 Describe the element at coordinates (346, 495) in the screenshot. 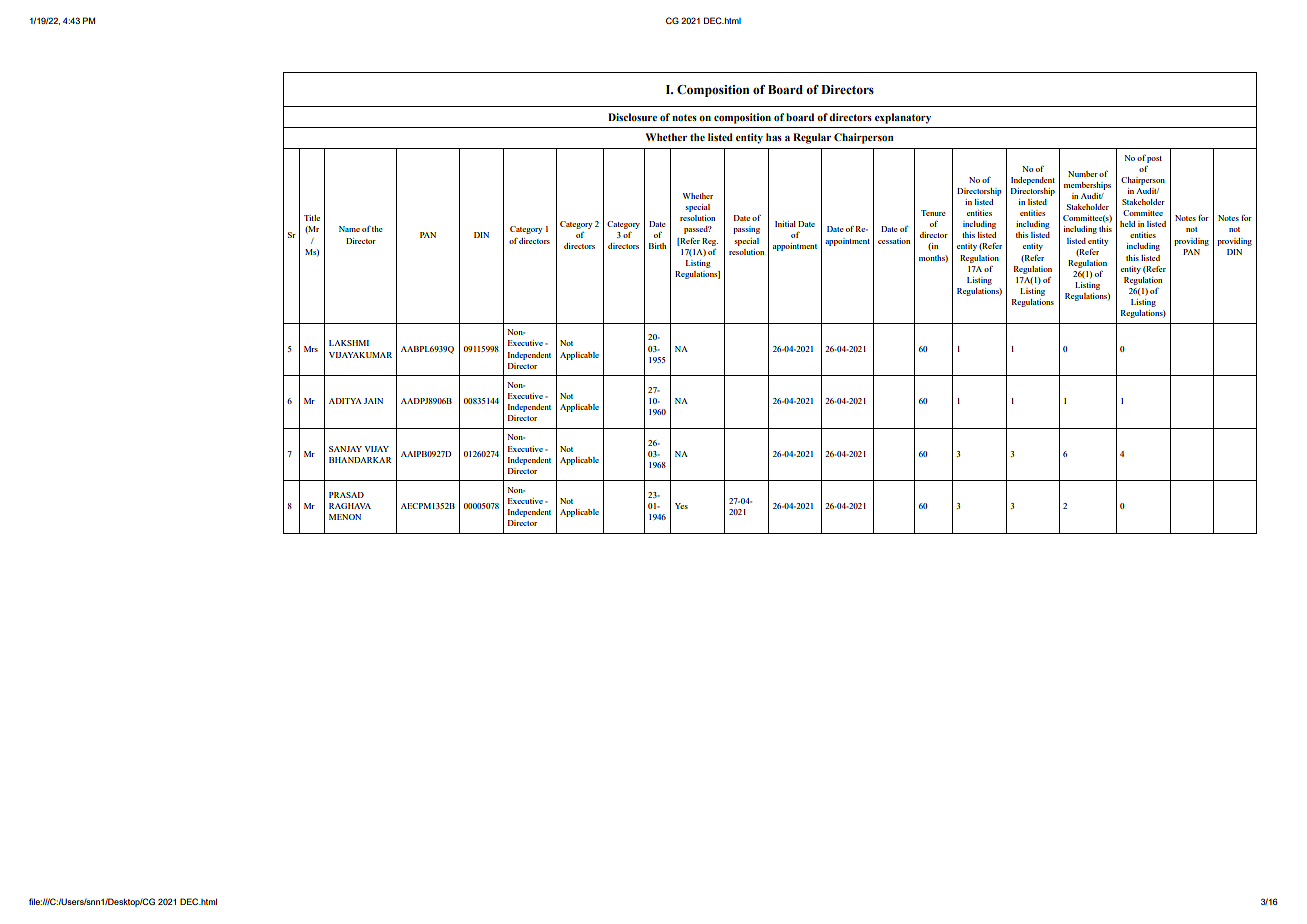

I see `PRASAD` at that location.
